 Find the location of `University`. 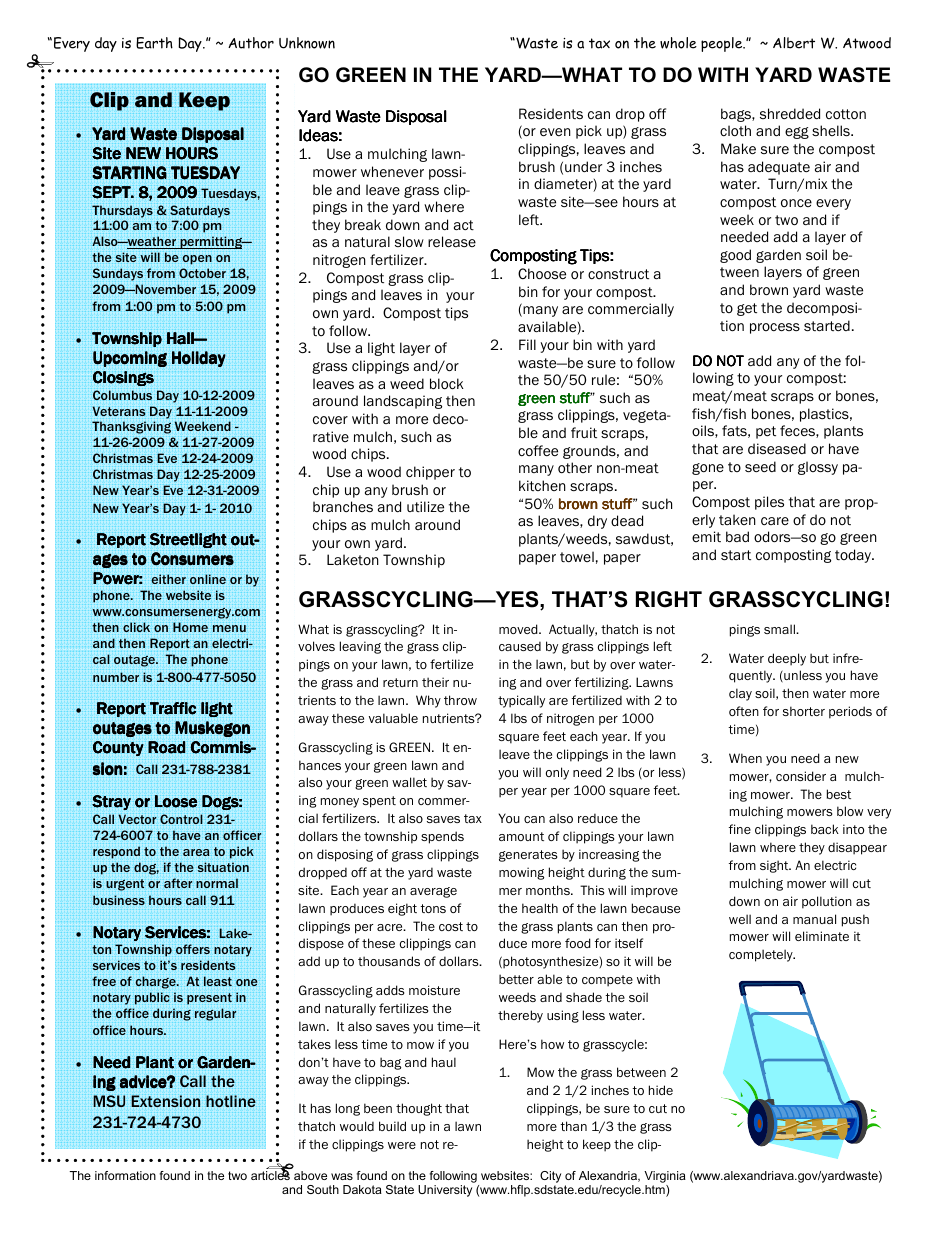

University is located at coordinates (445, 1191).
